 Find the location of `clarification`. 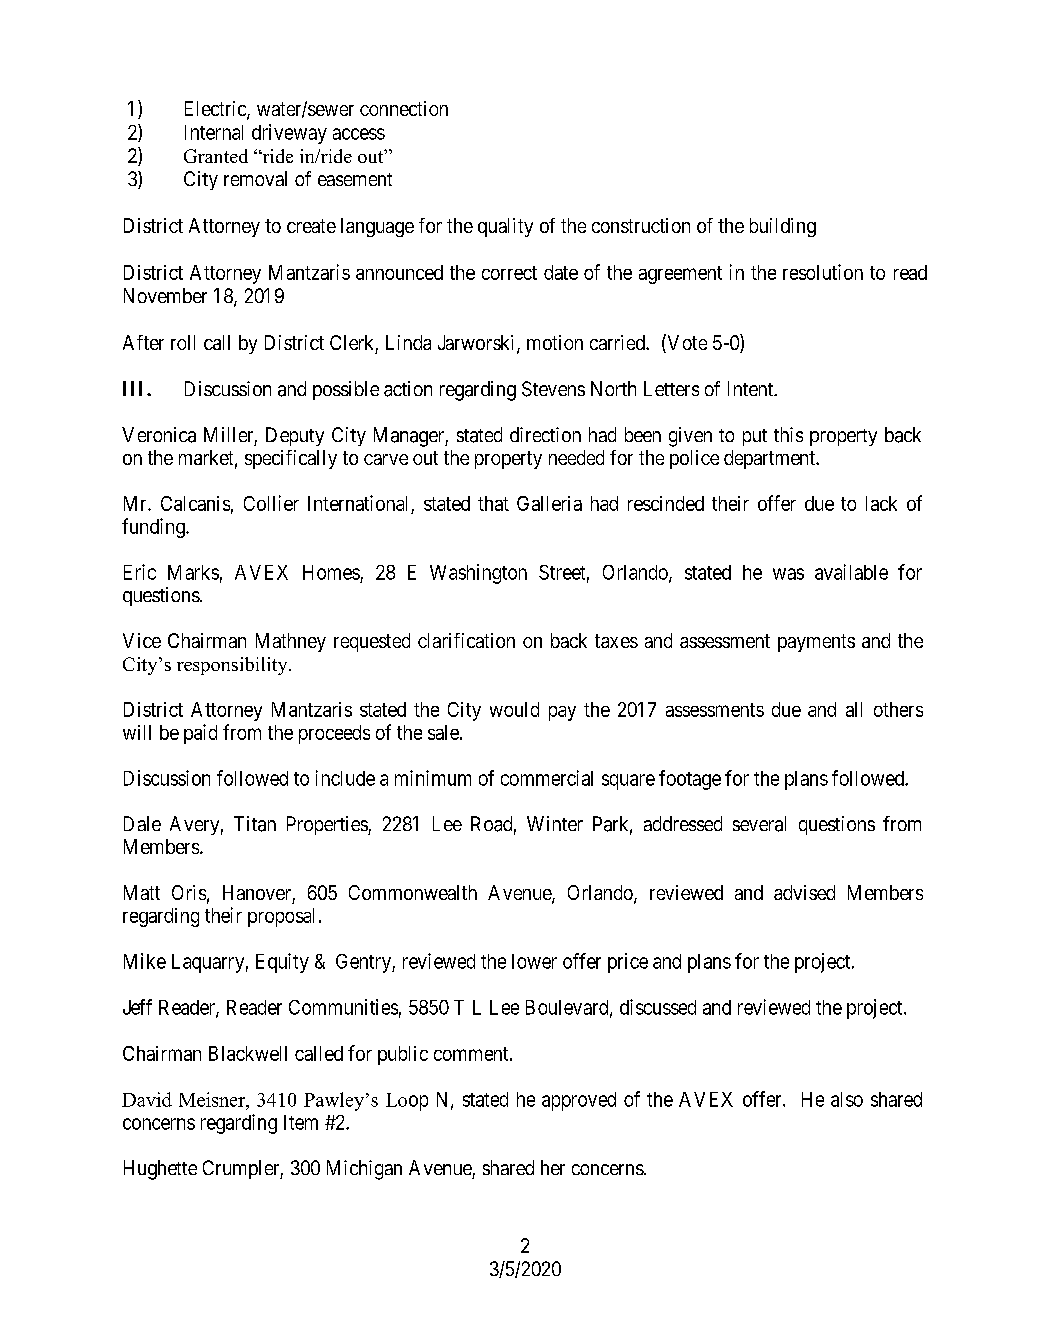

clarification is located at coordinates (466, 640).
